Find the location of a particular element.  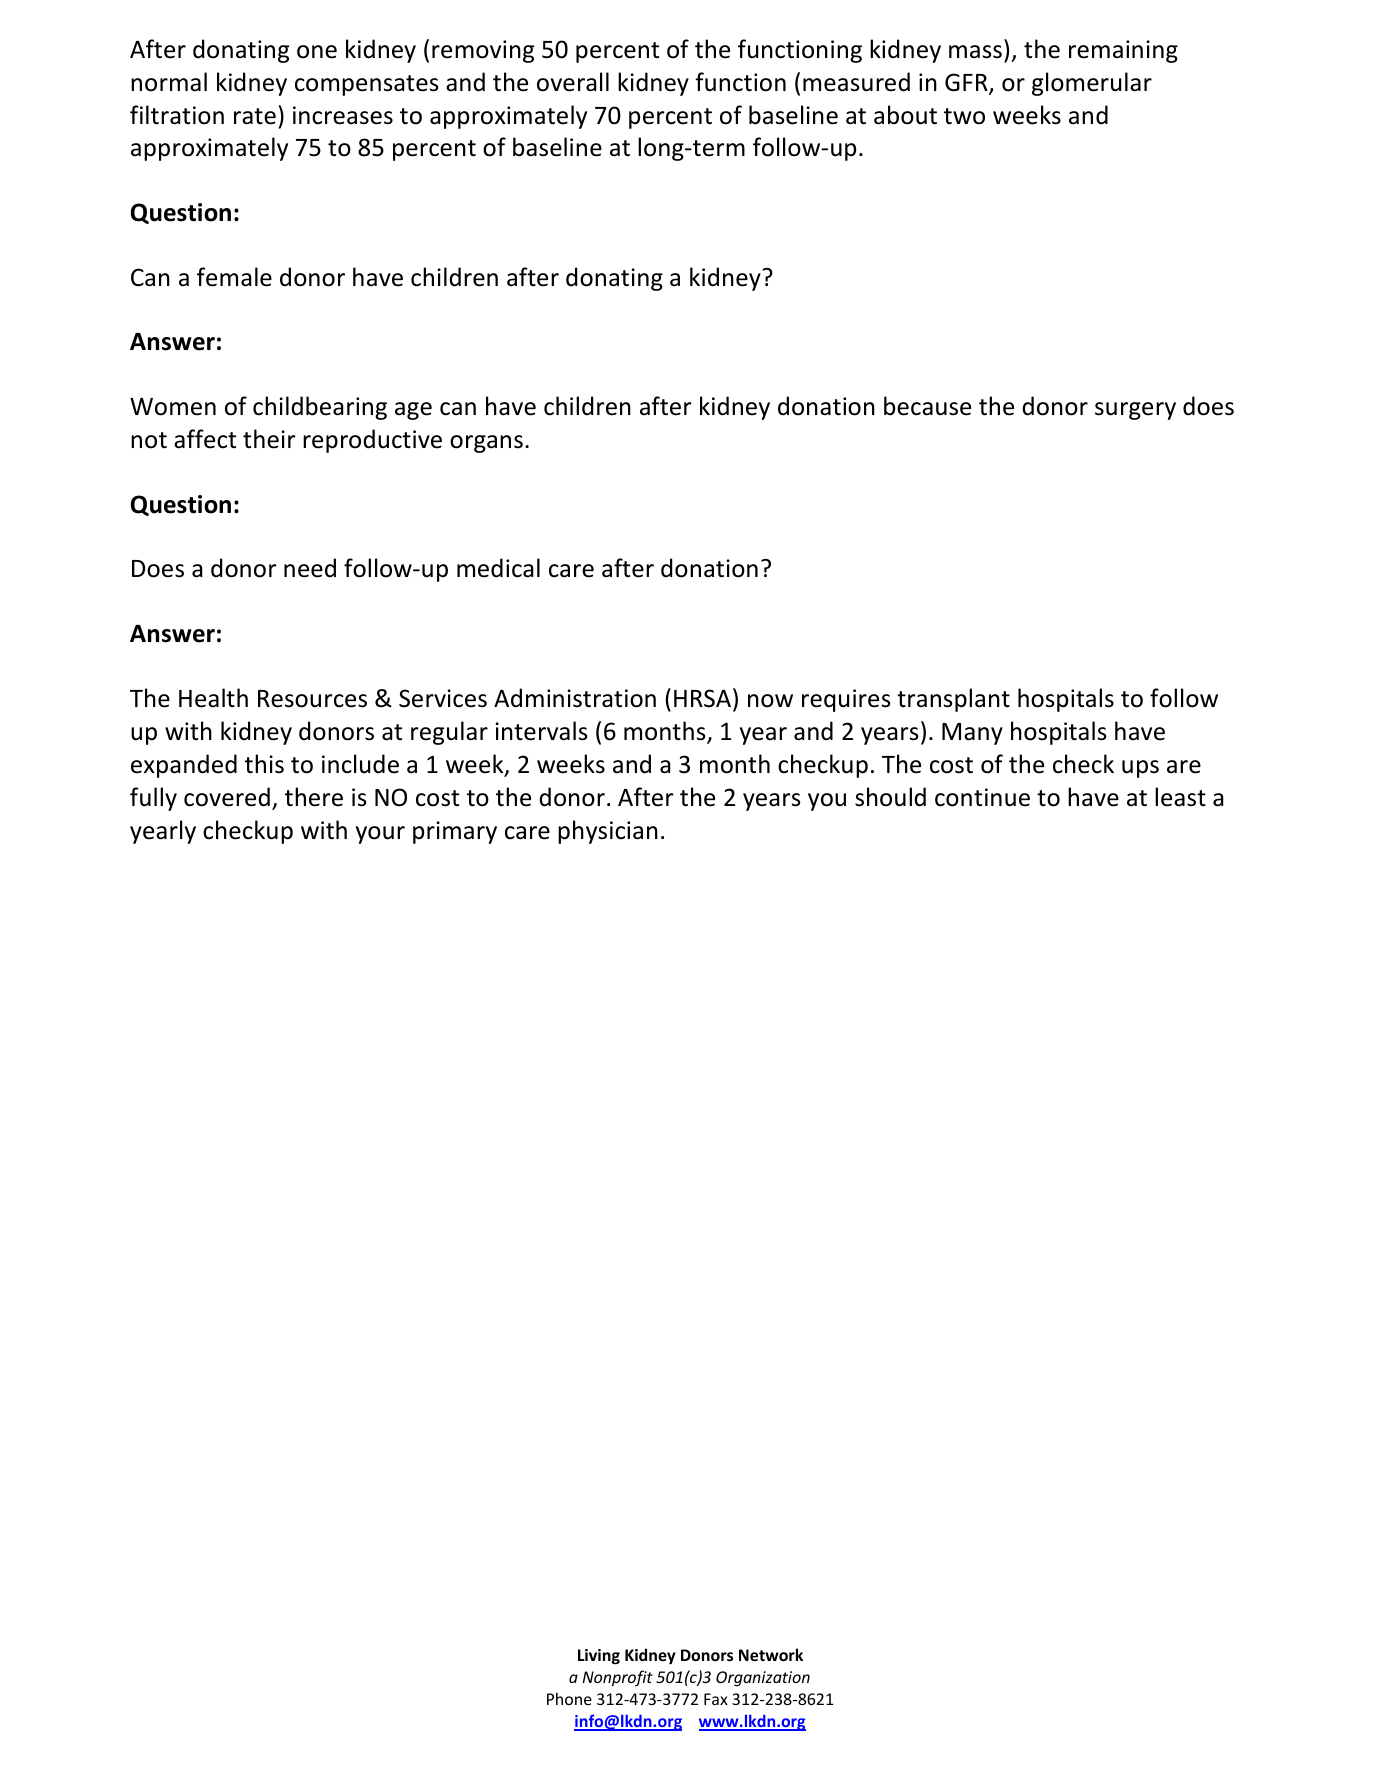

Administration is located at coordinates (575, 698).
